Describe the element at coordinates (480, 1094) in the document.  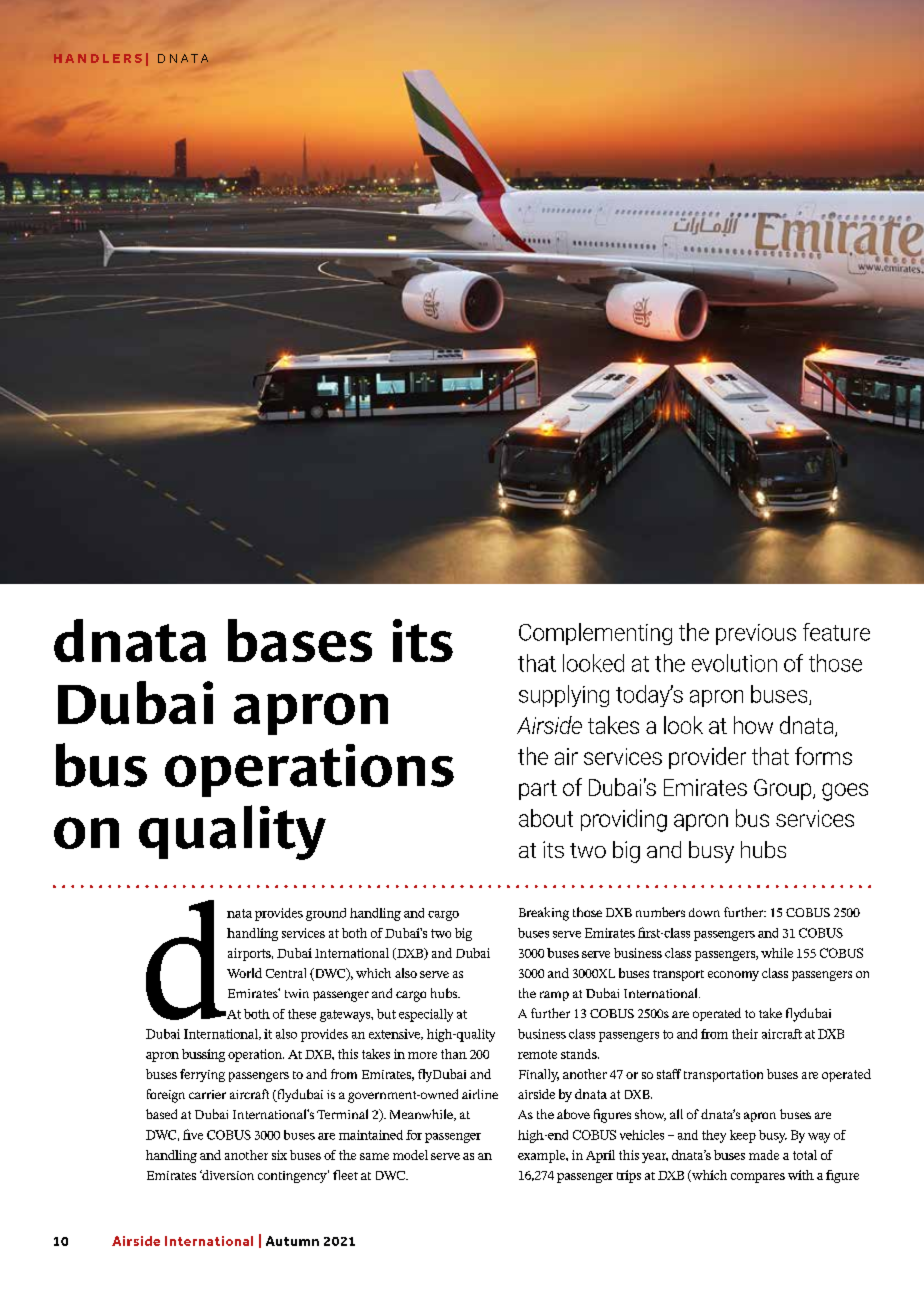
I see `airline` at that location.
